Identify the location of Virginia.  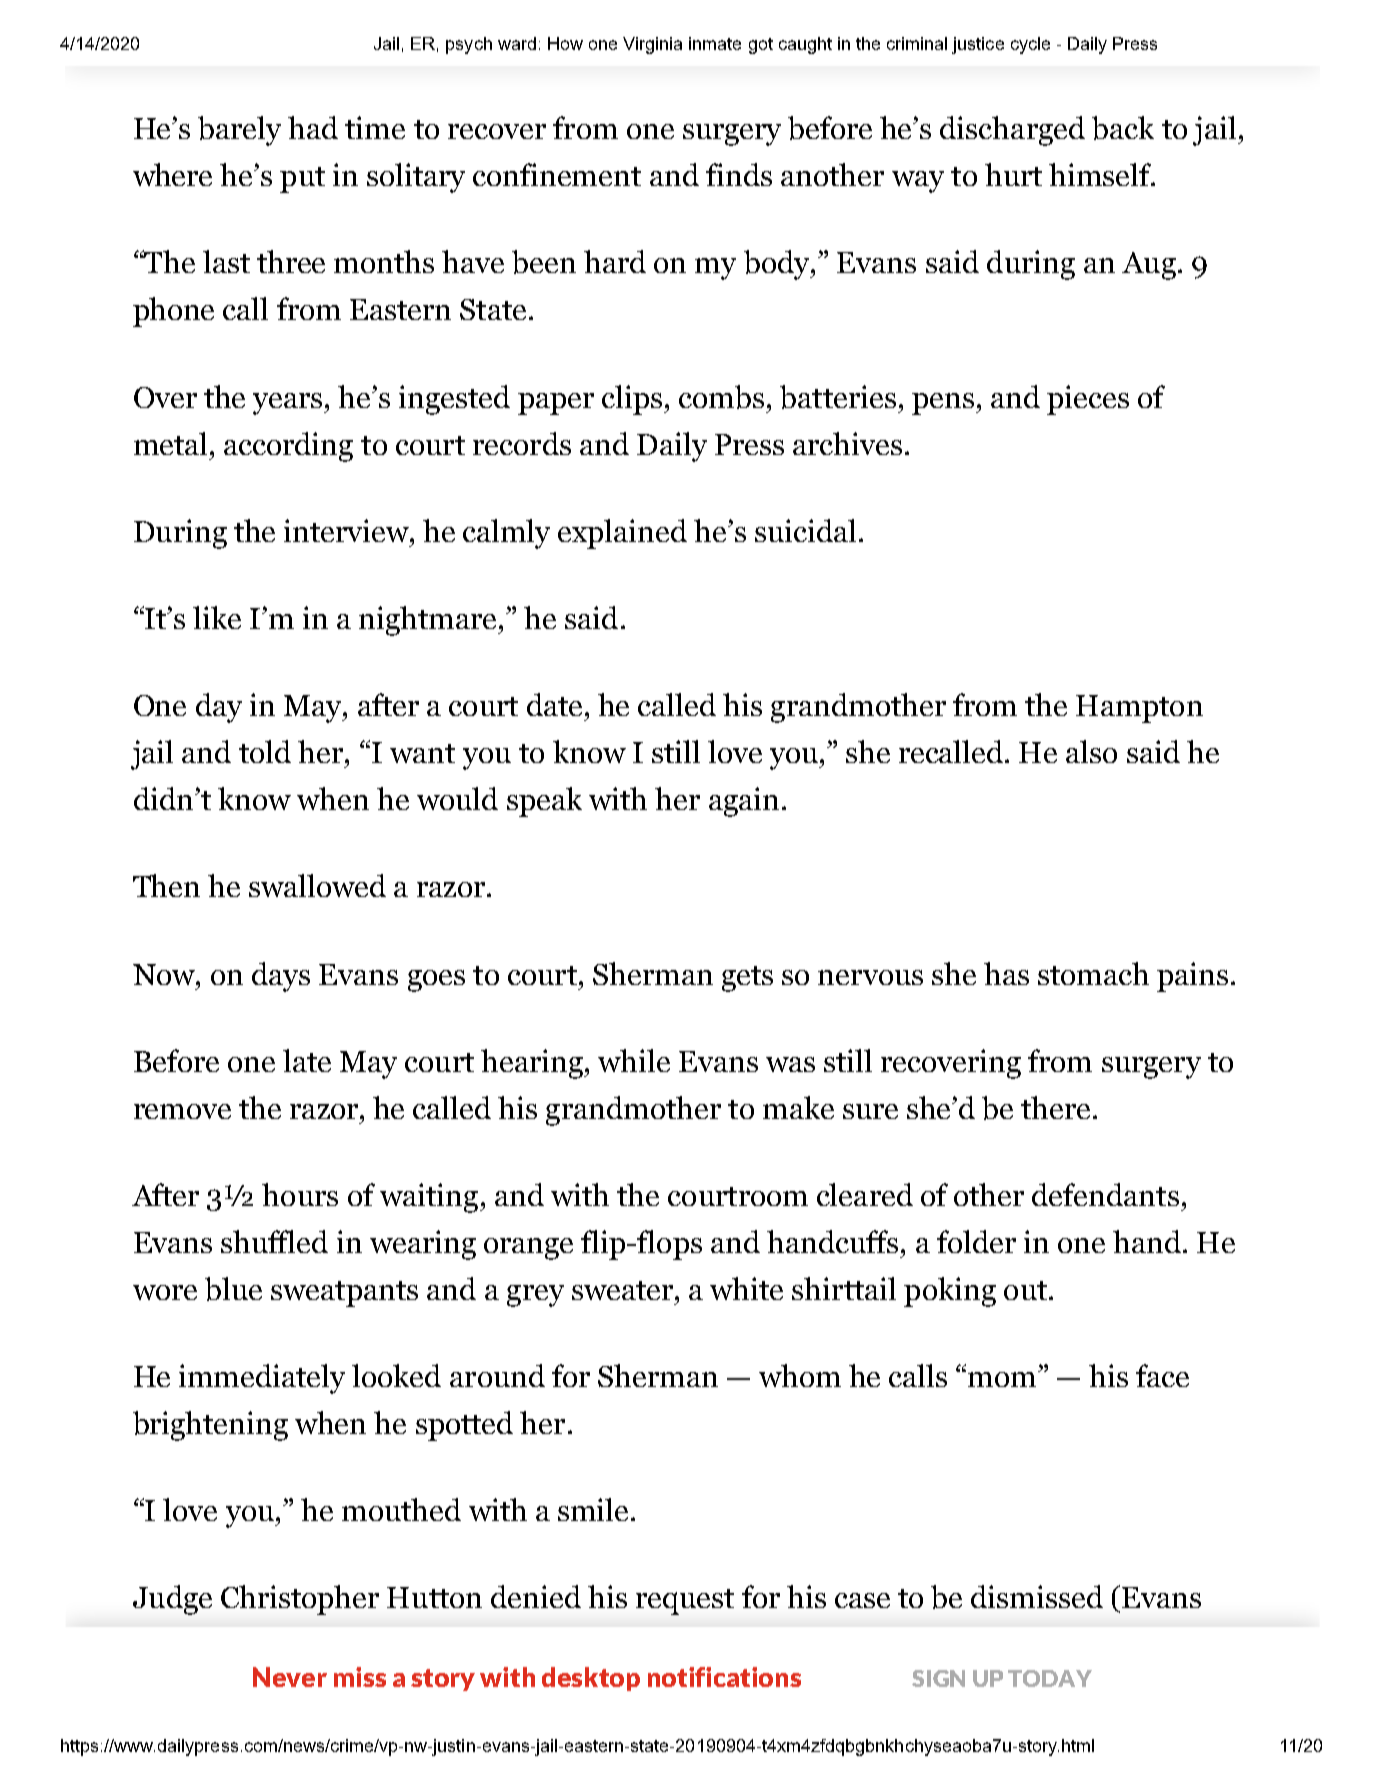
(652, 45).
